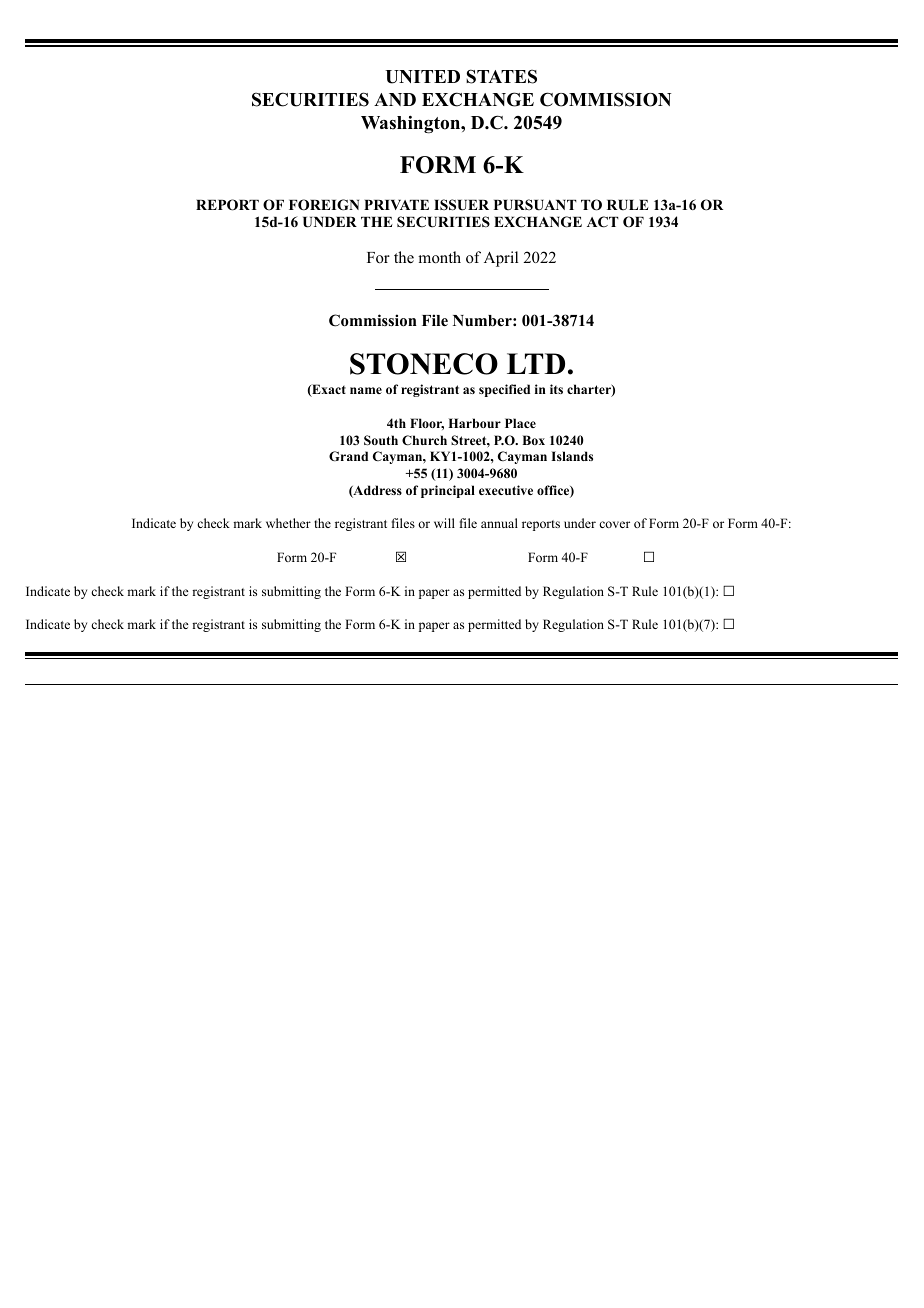 The height and width of the image is (1308, 924). Describe the element at coordinates (501, 259) in the image. I see `April` at that location.
